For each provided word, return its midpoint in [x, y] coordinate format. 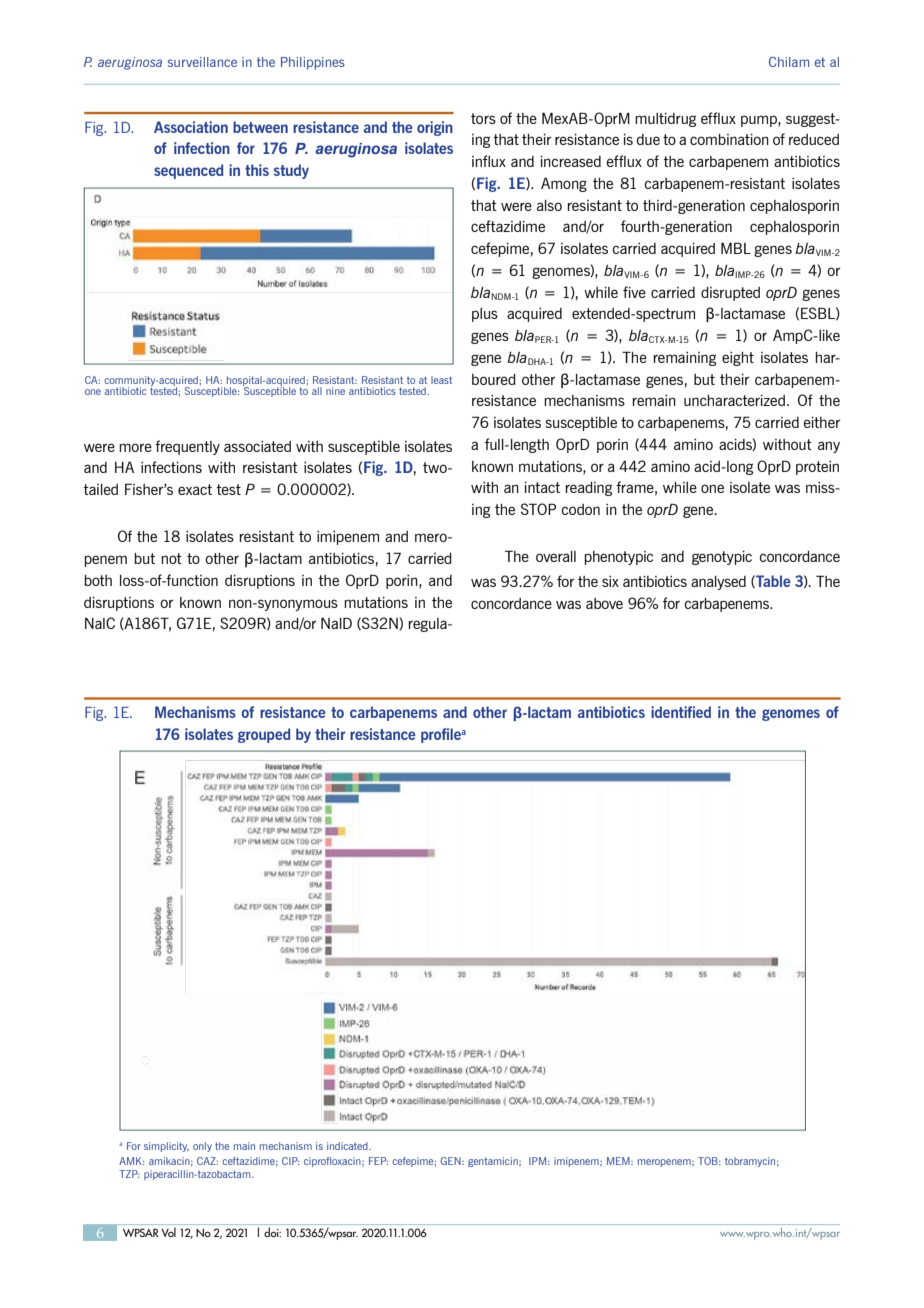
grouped [264, 735]
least [441, 380]
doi [272, 1232]
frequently [187, 447]
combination [729, 139]
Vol [168, 1232]
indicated [348, 1146]
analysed [718, 583]
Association [191, 127]
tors [483, 118]
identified [681, 712]
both [98, 580]
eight [738, 359]
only [202, 1147]
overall [556, 556]
